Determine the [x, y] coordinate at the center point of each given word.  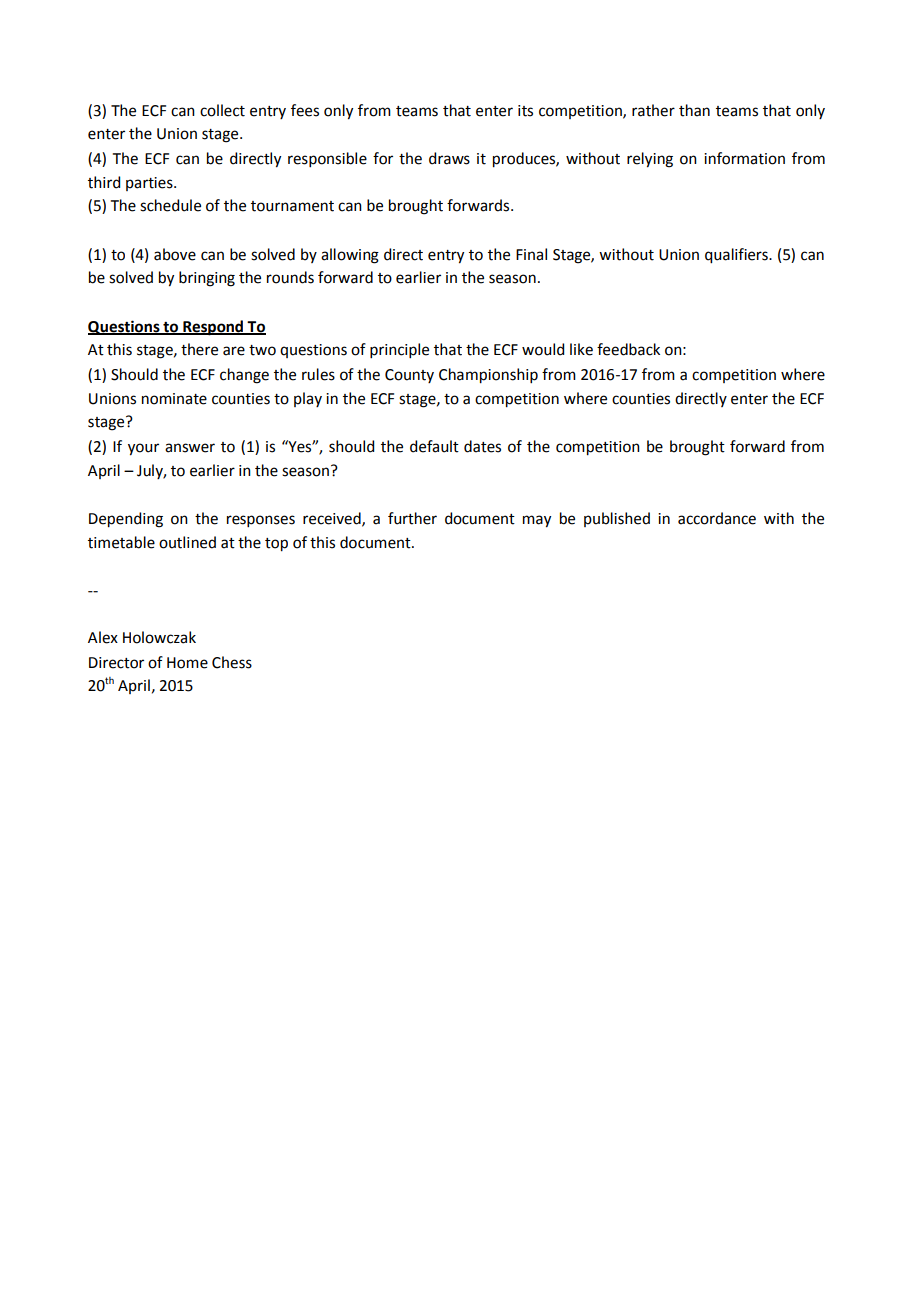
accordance [717, 518]
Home [187, 663]
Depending [126, 520]
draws [449, 158]
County [409, 376]
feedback [628, 349]
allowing [350, 256]
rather [653, 110]
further [412, 518]
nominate [174, 399]
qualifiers [737, 256]
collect [222, 110]
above [175, 254]
